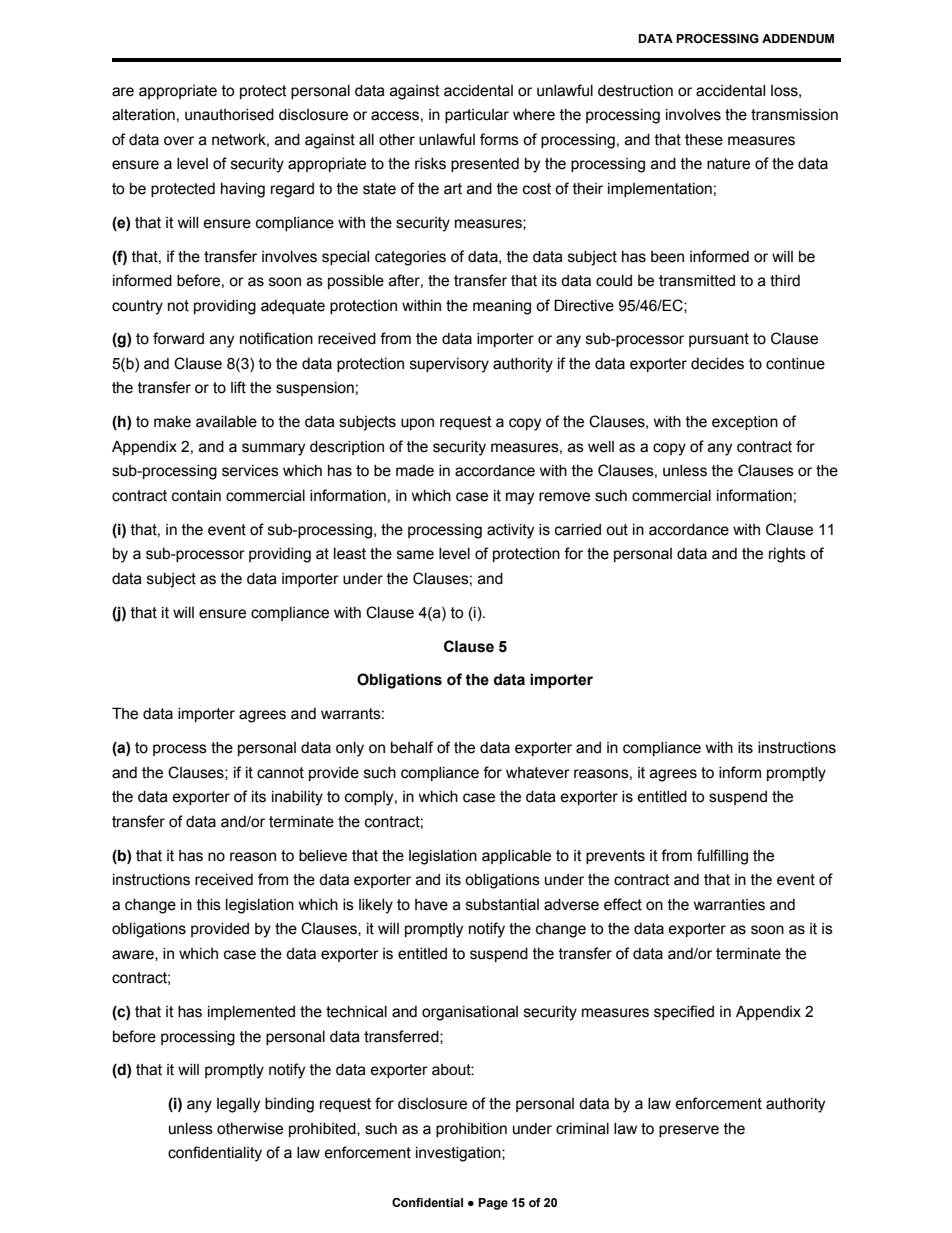 The width and height of the page is (952, 1233). Describe the element at coordinates (415, 555) in the page. I see `same` at that location.
